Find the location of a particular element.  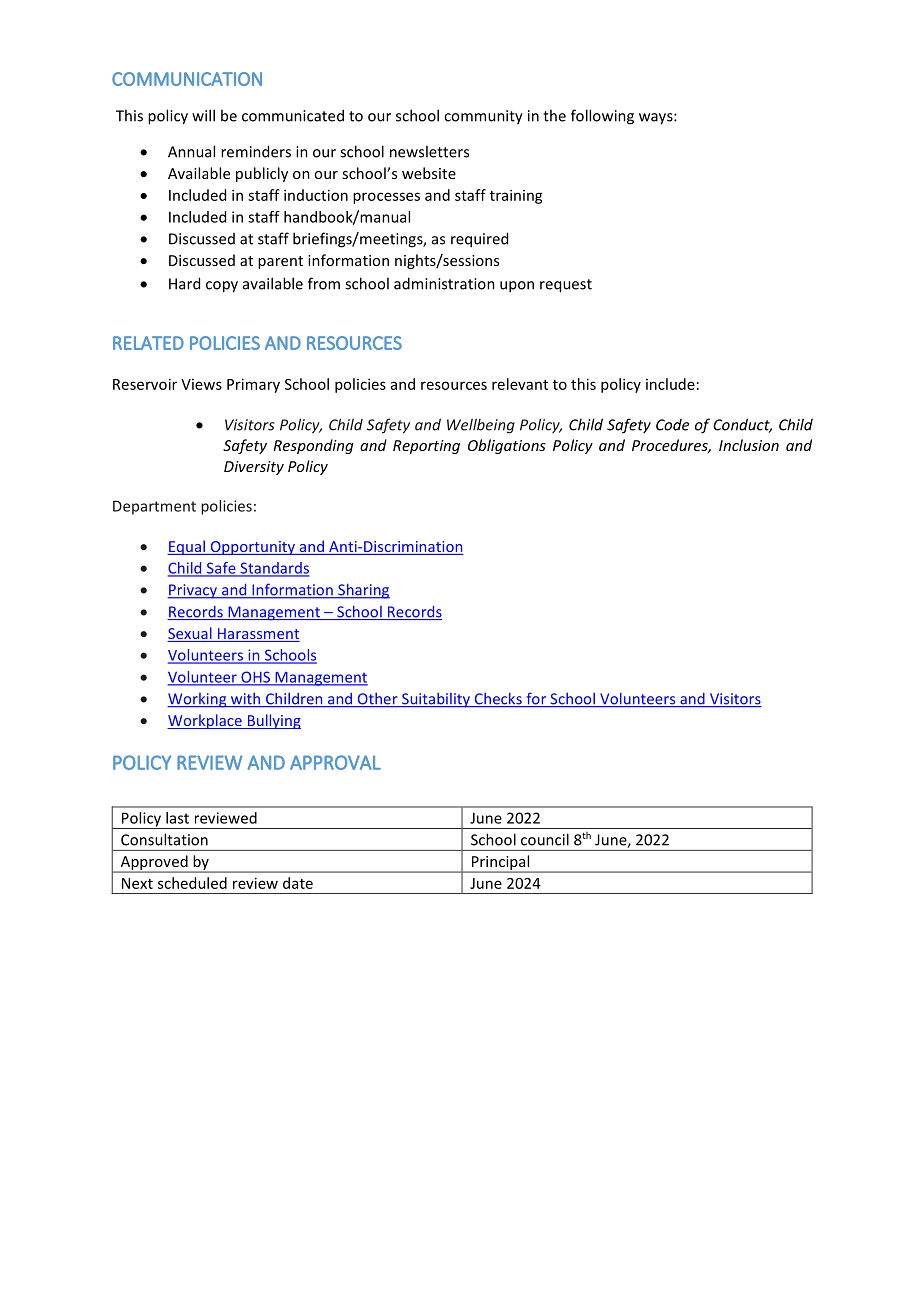

Principal is located at coordinates (500, 864).
